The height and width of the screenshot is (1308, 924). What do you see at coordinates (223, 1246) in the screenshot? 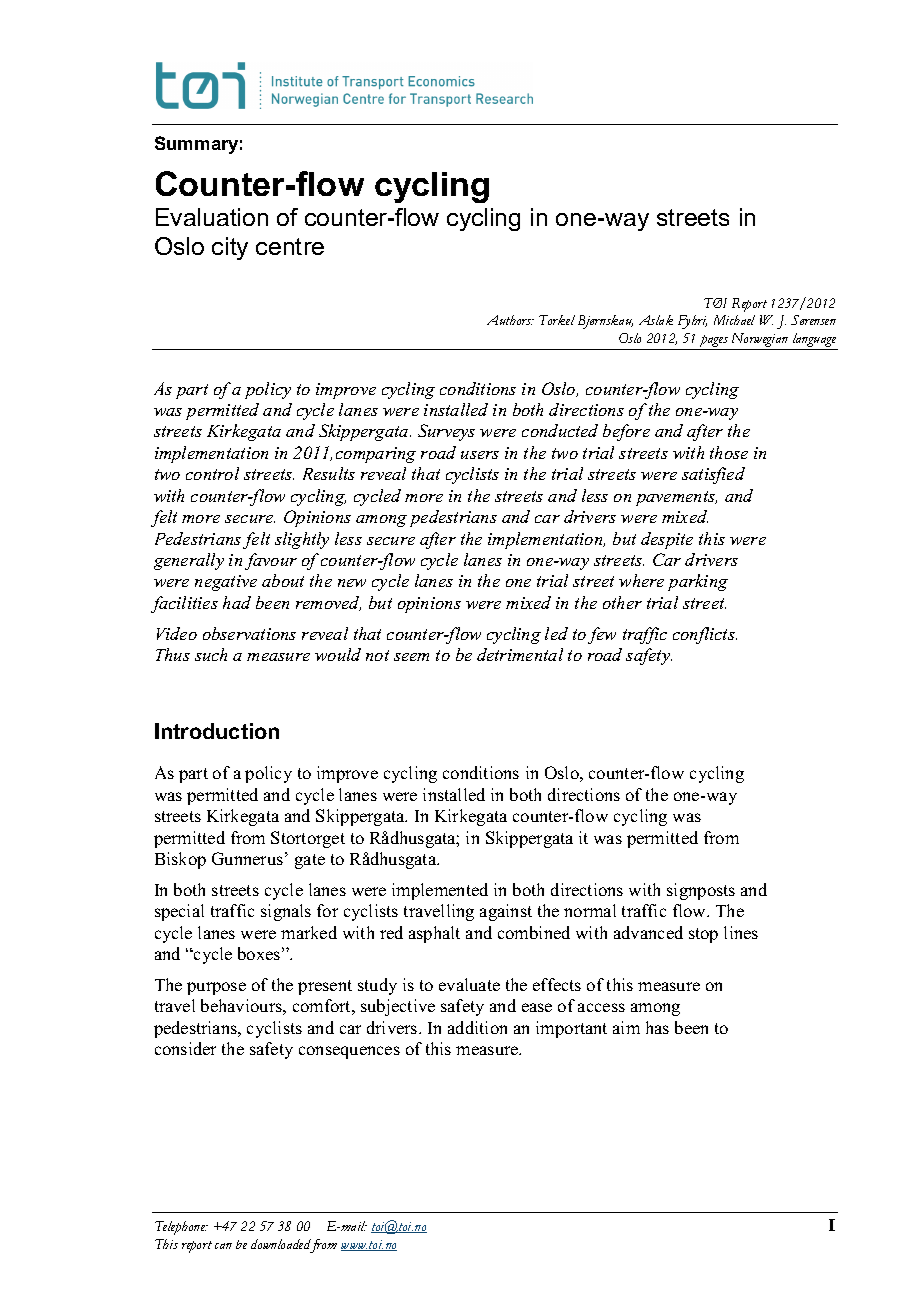
I see `can` at bounding box center [223, 1246].
